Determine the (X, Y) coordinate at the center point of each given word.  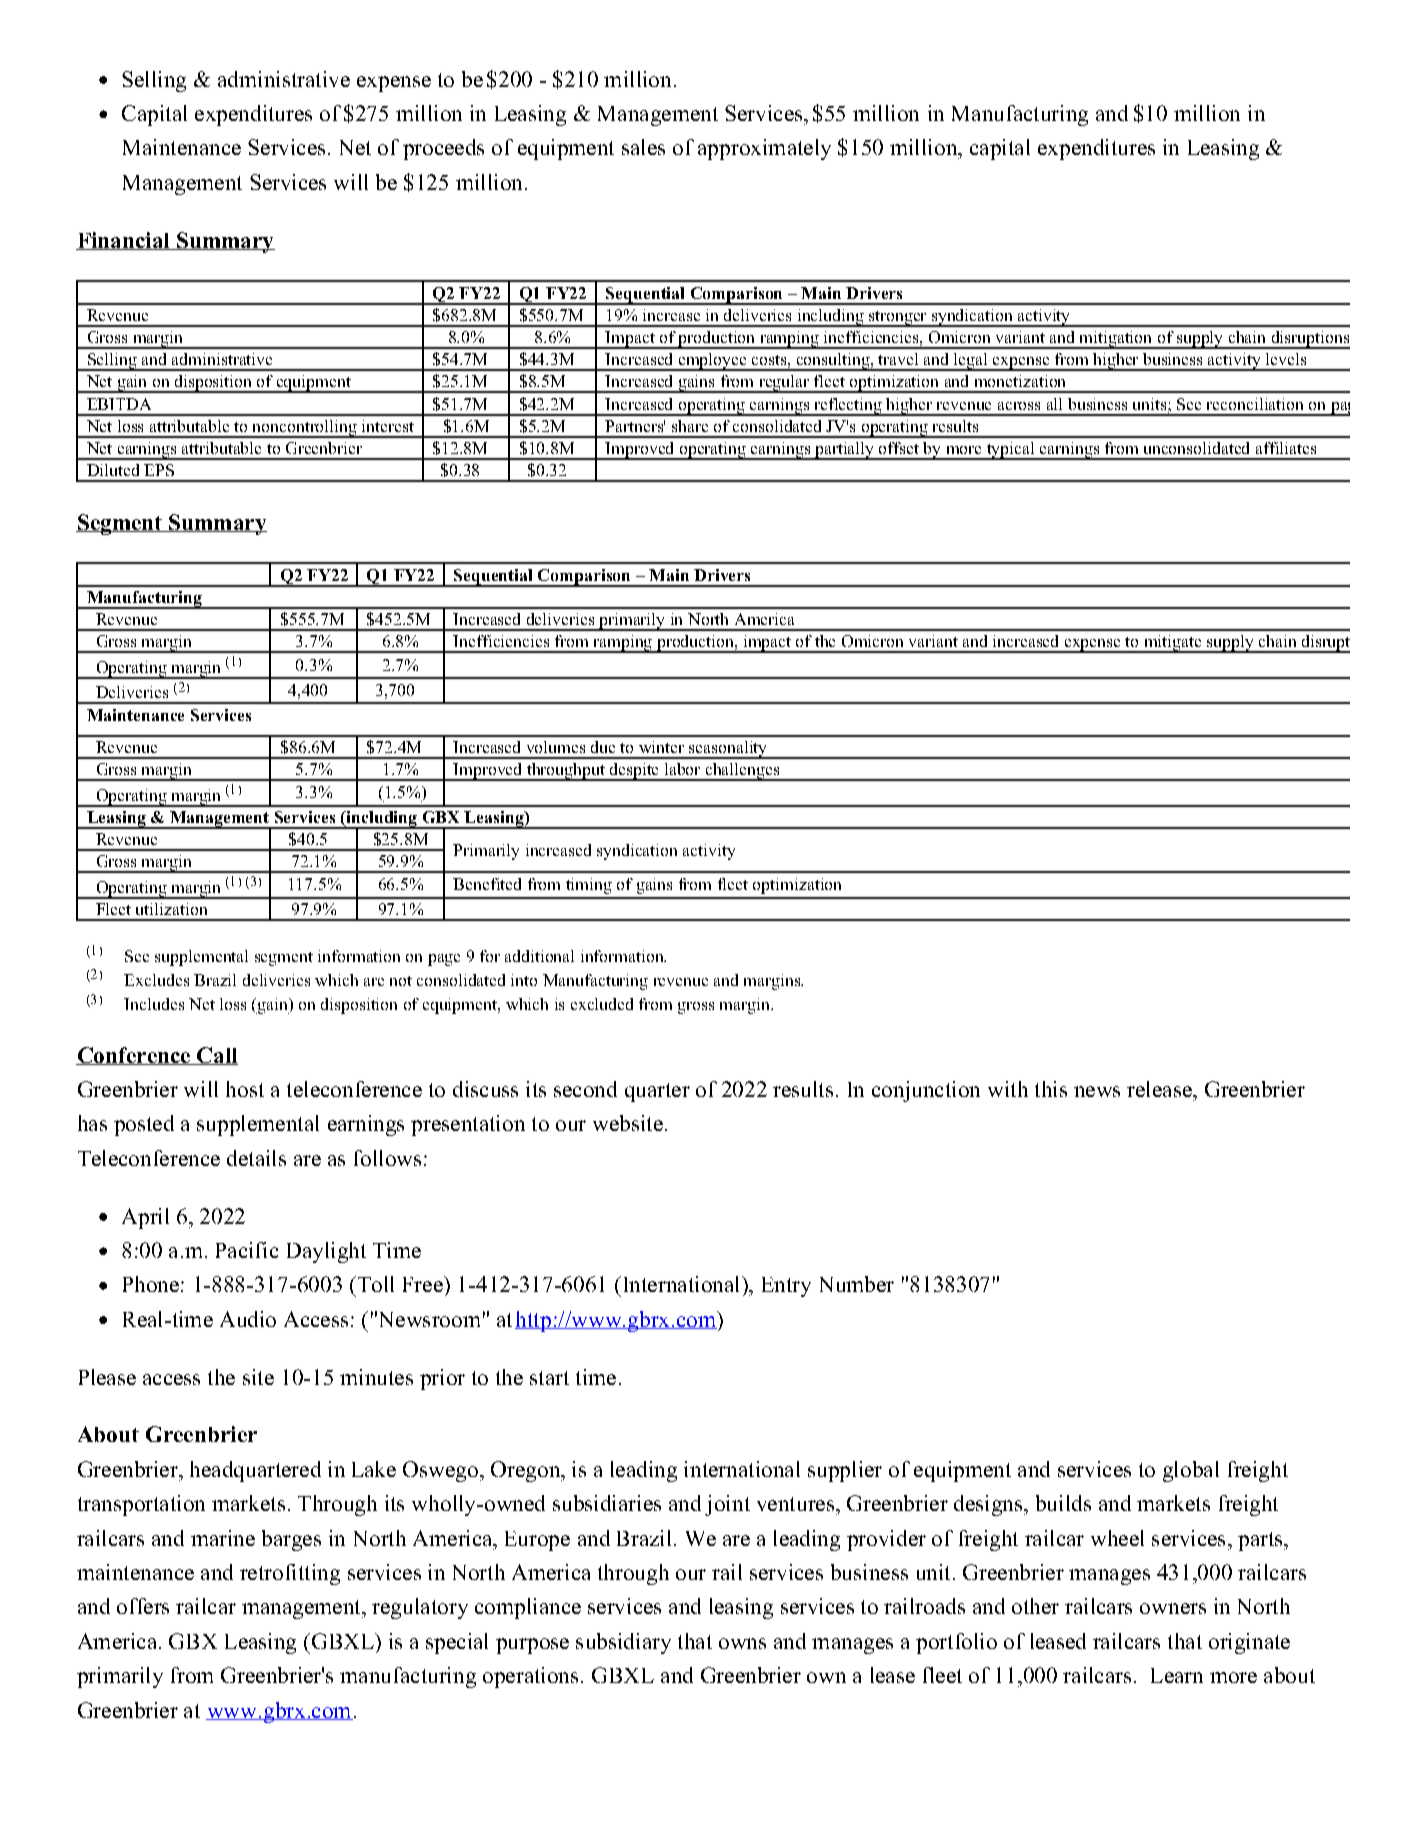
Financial (124, 241)
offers (143, 1606)
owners (1173, 1608)
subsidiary (623, 1643)
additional (539, 956)
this (1051, 1089)
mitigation (1116, 340)
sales (643, 147)
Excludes (156, 980)
